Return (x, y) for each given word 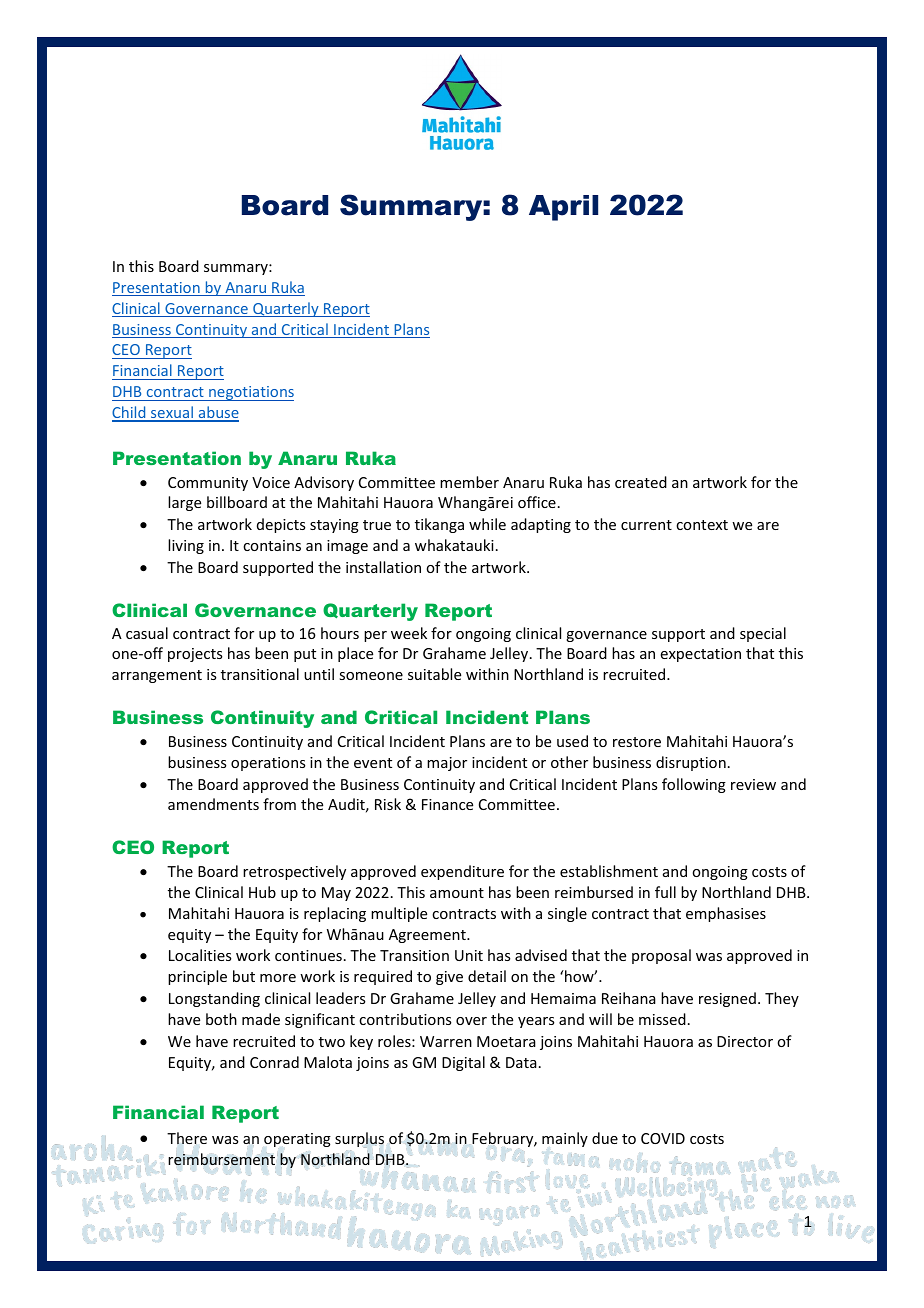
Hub (262, 892)
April (563, 208)
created (641, 482)
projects (195, 655)
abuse (217, 413)
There (187, 1138)
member (469, 482)
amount (457, 893)
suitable (434, 674)
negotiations (250, 393)
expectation (701, 655)
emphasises (726, 914)
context (702, 525)
